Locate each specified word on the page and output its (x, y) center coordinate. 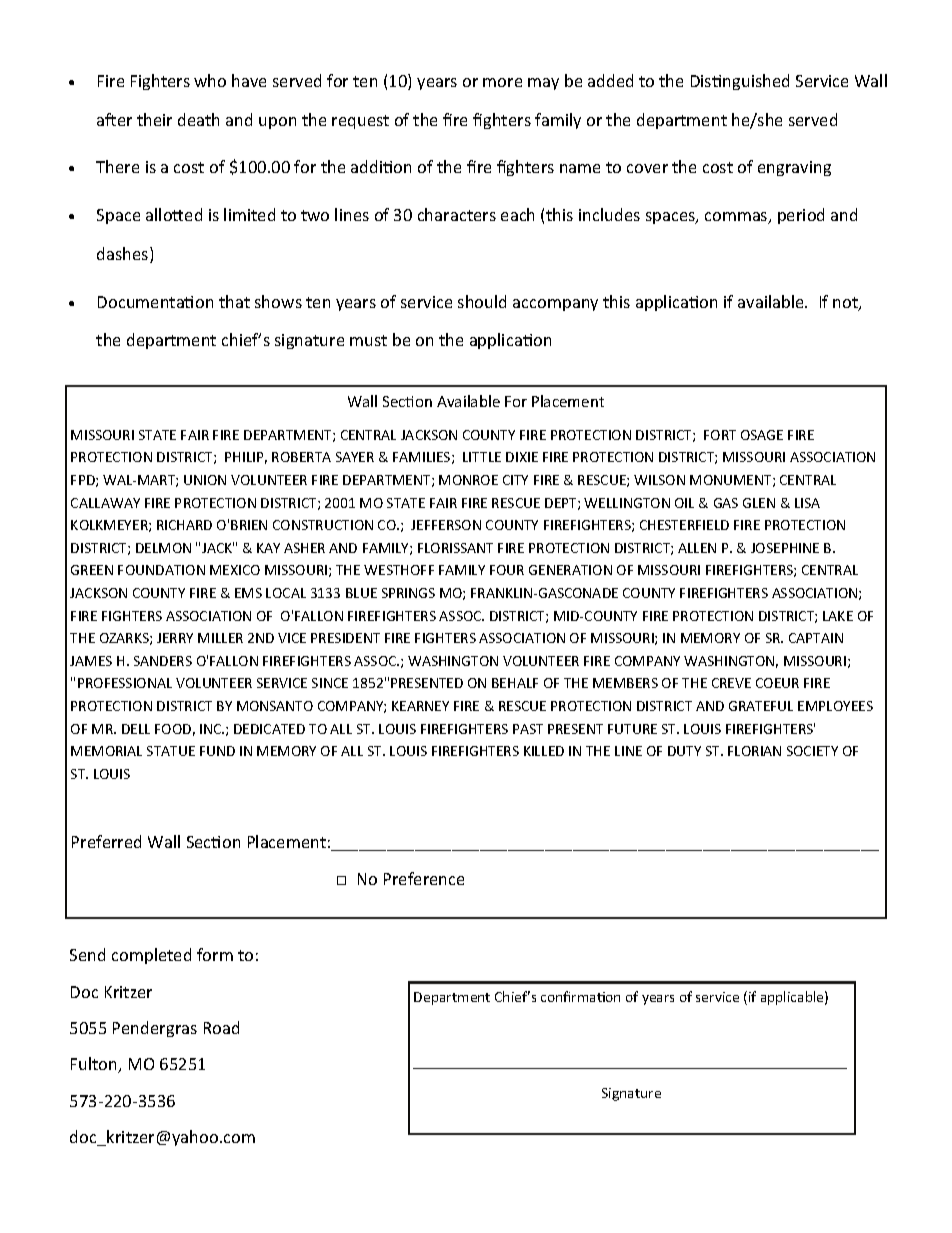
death (198, 119)
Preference (424, 878)
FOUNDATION (161, 570)
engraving (794, 168)
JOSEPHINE (785, 548)
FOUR (507, 570)
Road (221, 1027)
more (502, 82)
